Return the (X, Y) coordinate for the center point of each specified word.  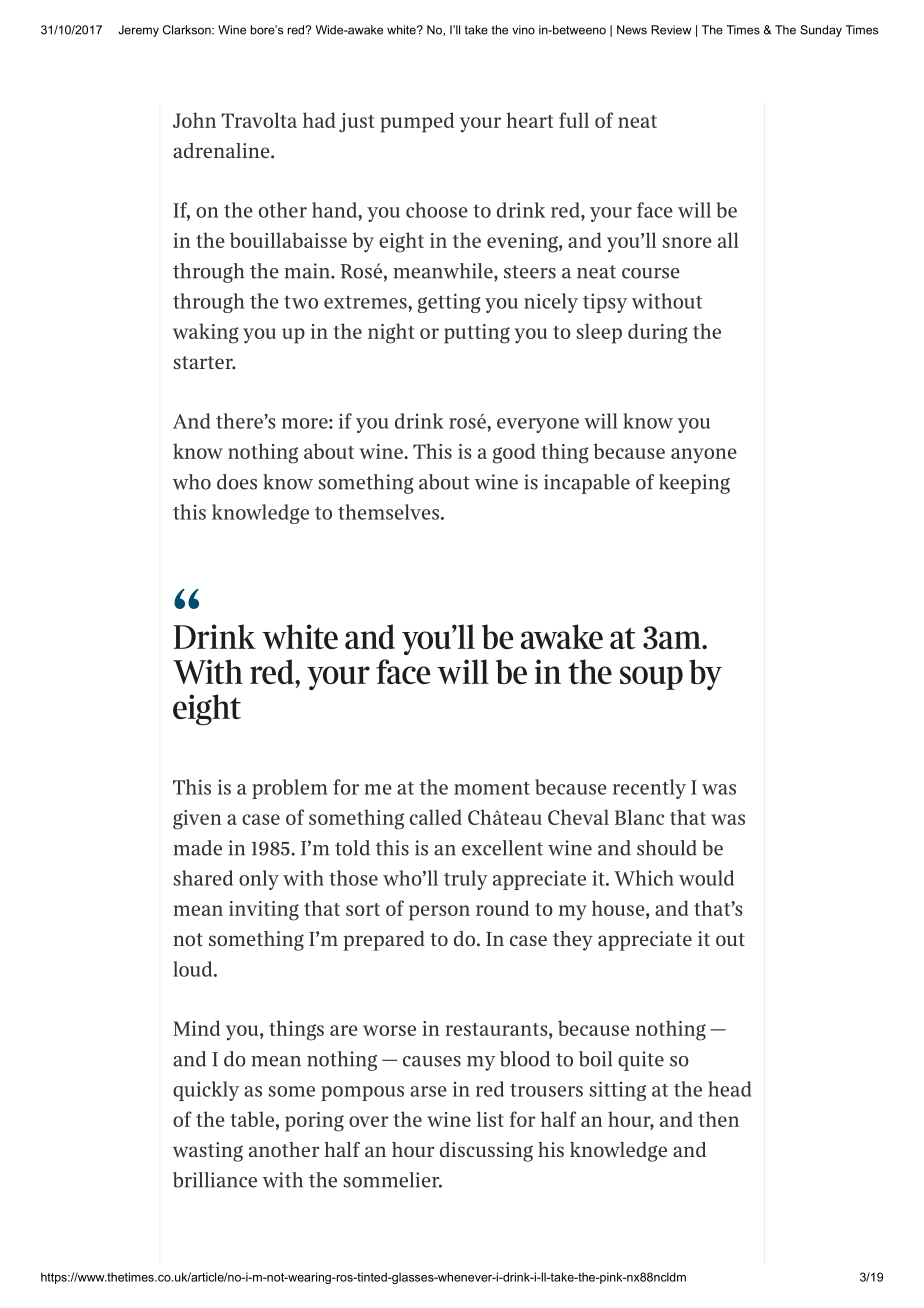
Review (671, 30)
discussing (486, 1152)
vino (523, 30)
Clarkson (188, 30)
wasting (208, 1152)
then (718, 1119)
